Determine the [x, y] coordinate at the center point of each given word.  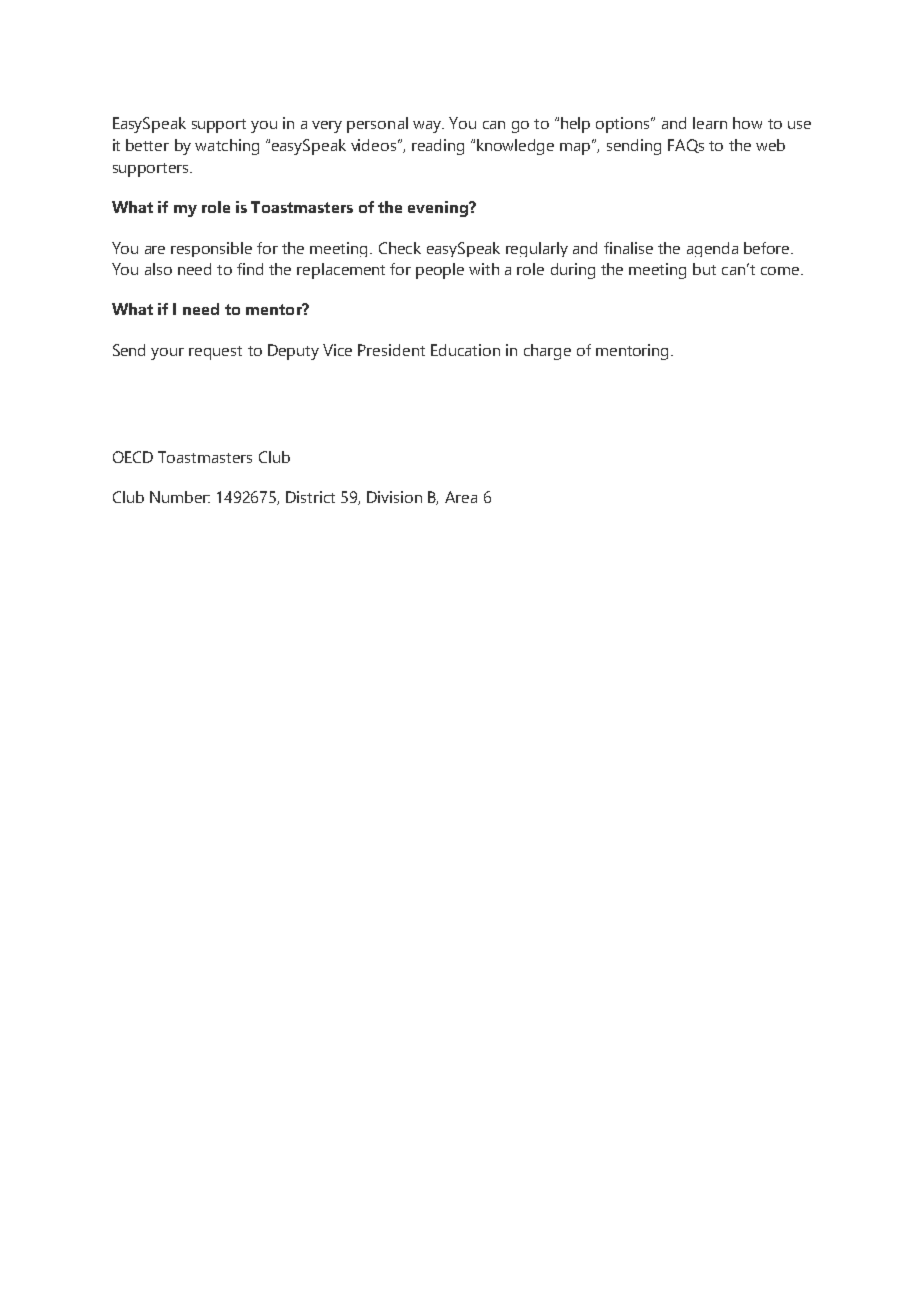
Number [180, 497]
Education [465, 350]
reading [438, 147]
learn [710, 123]
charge [547, 352]
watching [227, 147]
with [484, 269]
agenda [712, 249]
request [215, 353]
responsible [211, 249]
